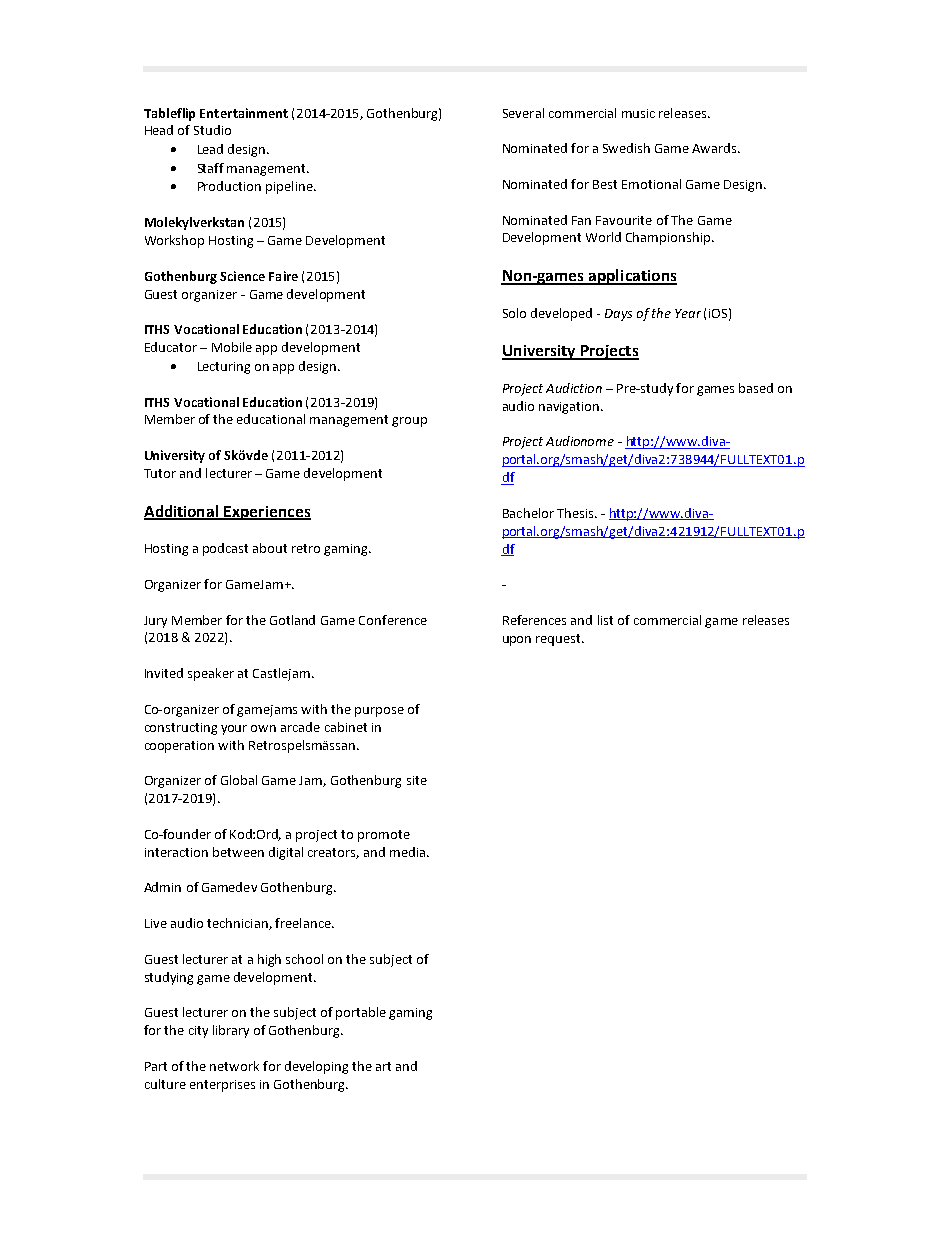 The width and height of the image is (952, 1233). What do you see at coordinates (238, 852) in the image?
I see `between` at bounding box center [238, 852].
